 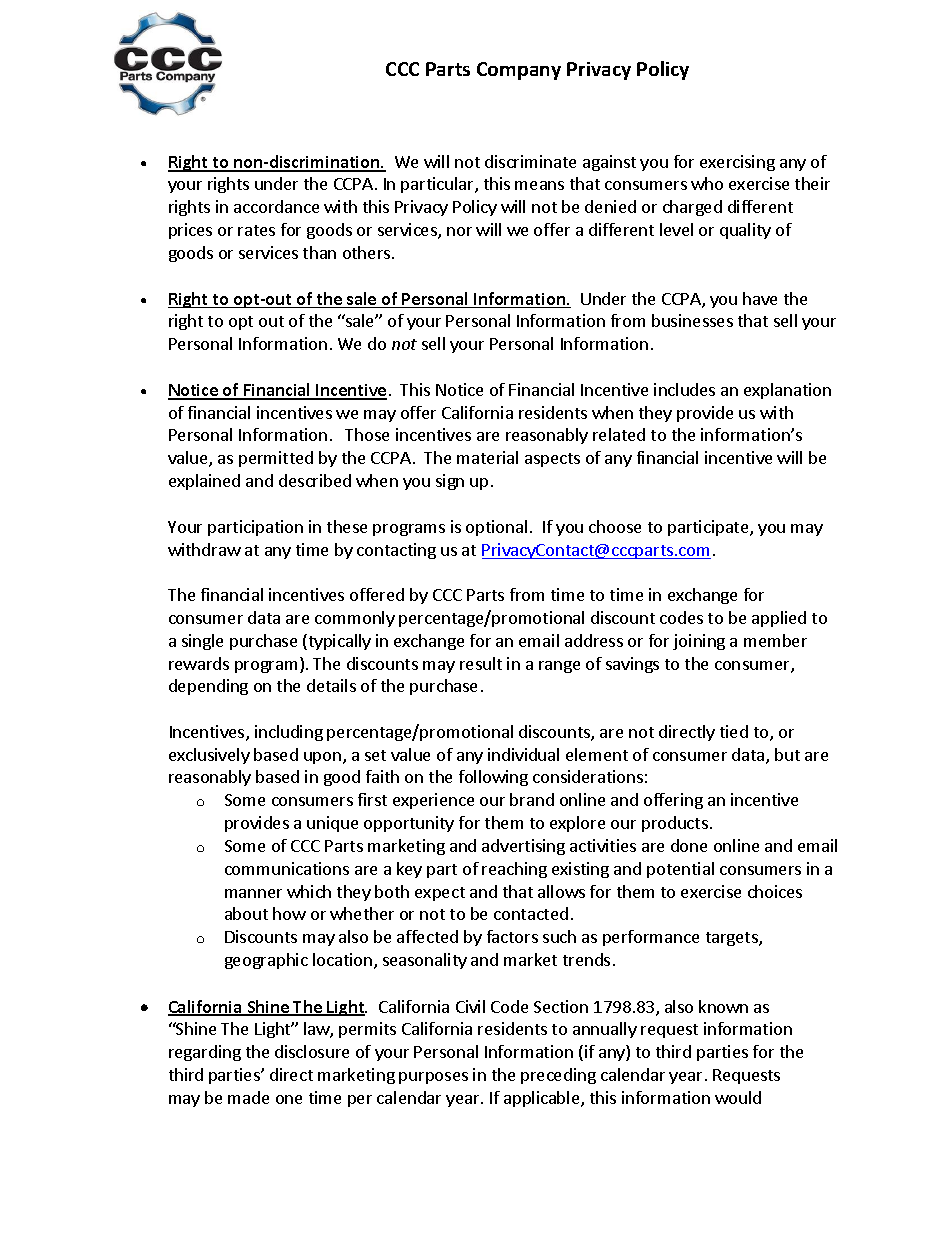 What do you see at coordinates (496, 528) in the screenshot?
I see `optional` at bounding box center [496, 528].
